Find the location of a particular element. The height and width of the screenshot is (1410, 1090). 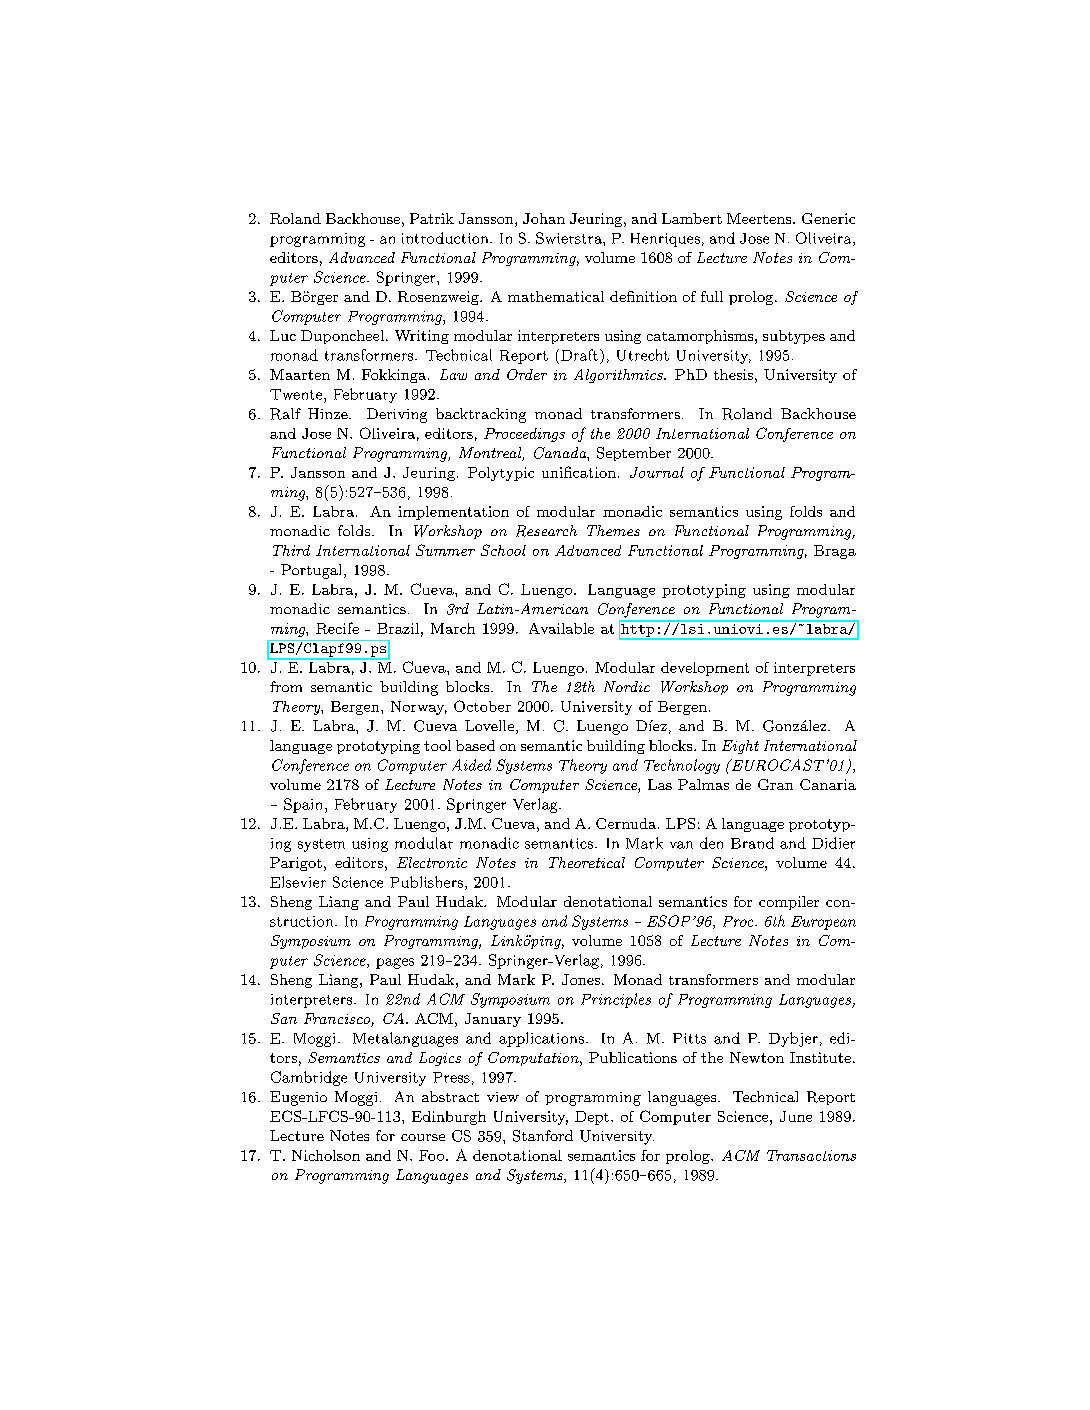

from is located at coordinates (286, 686).
